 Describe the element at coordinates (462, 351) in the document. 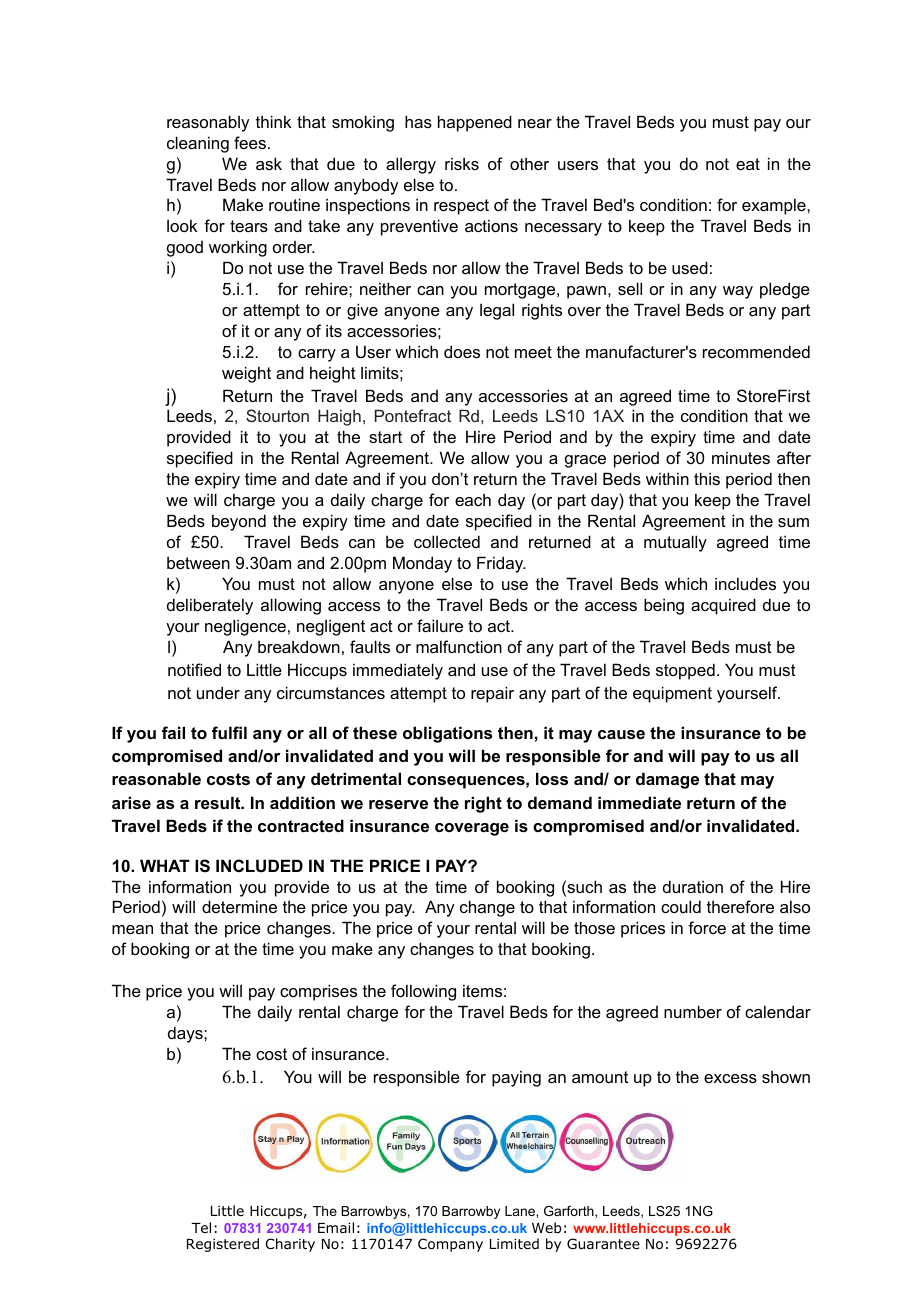

I see `does` at that location.
